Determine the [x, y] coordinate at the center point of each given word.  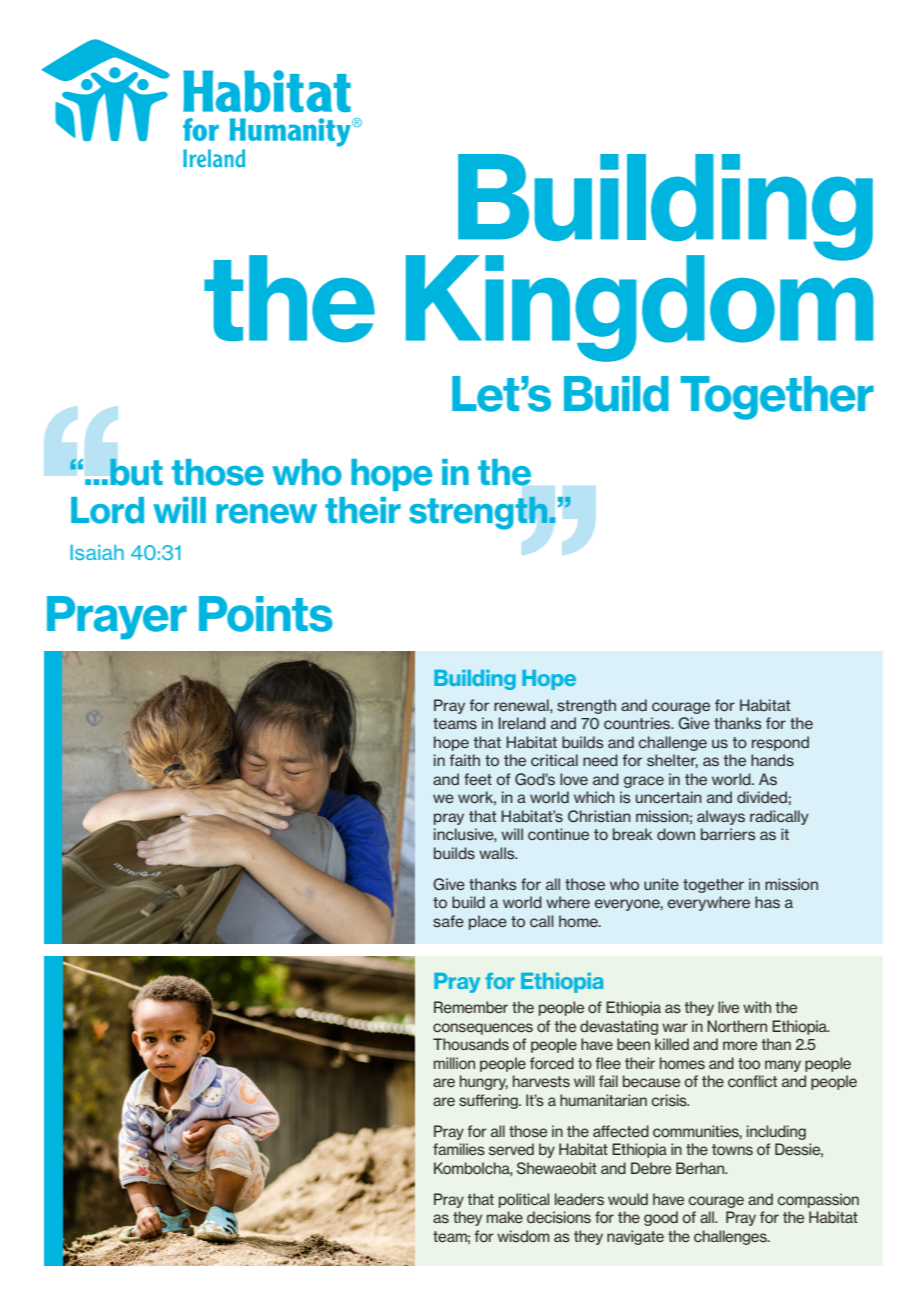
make [505, 1217]
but [136, 472]
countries [638, 723]
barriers [728, 834]
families [459, 1149]
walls [498, 853]
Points [266, 614]
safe [448, 921]
